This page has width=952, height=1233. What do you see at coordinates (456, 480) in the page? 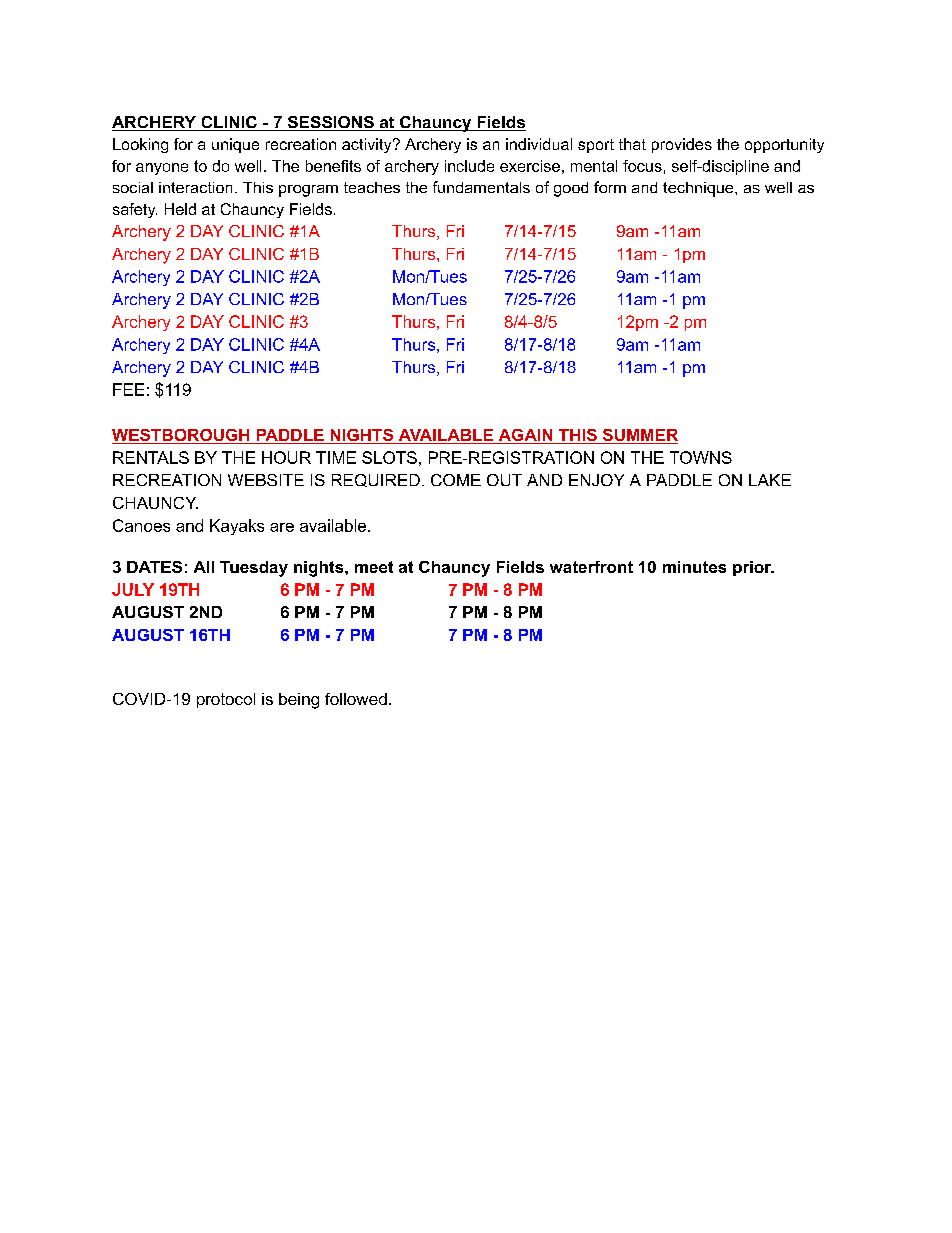
I see `COME` at bounding box center [456, 480].
